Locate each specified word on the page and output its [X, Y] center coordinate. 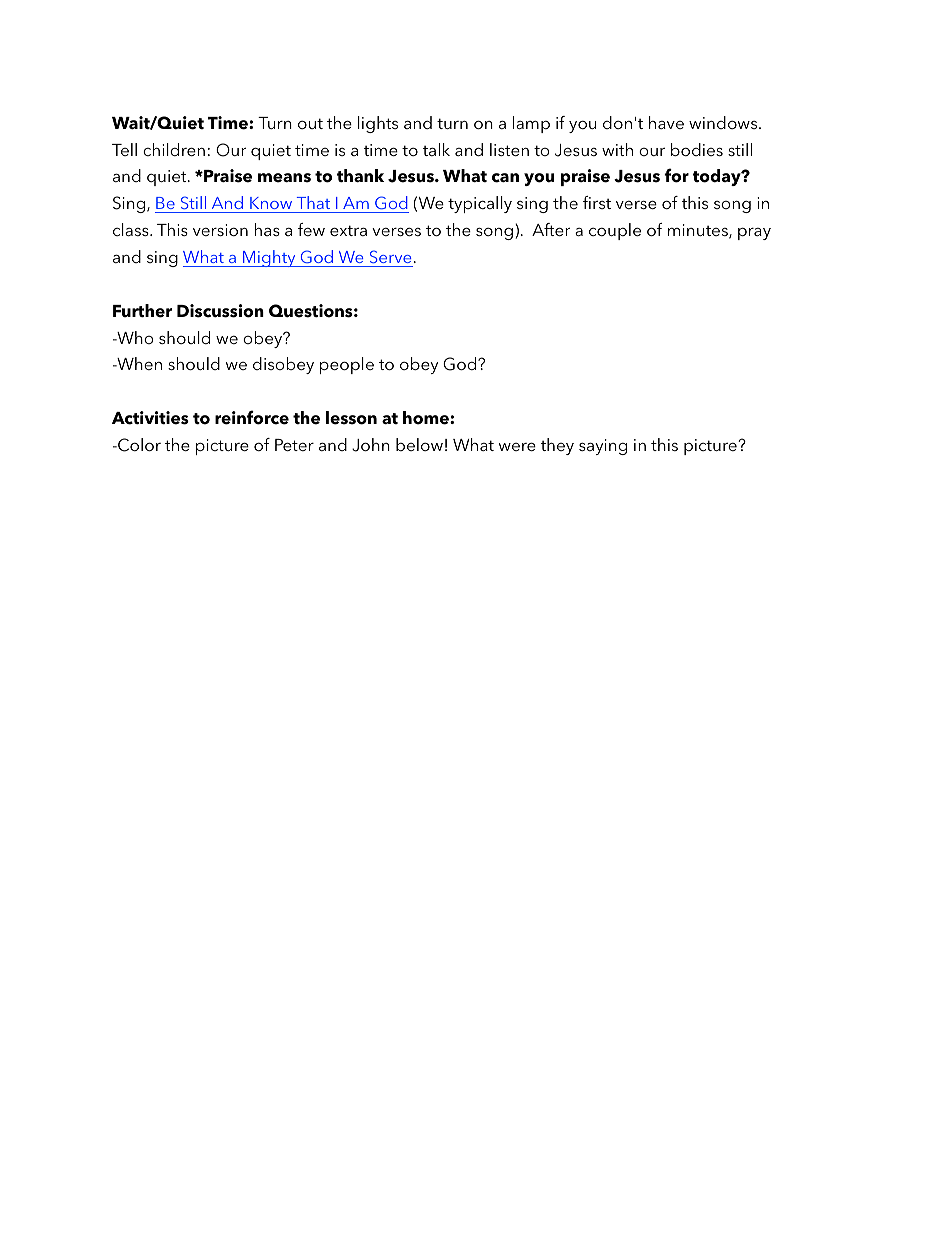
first [597, 202]
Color [138, 445]
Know [271, 203]
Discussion [220, 311]
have [666, 122]
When [138, 363]
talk [436, 149]
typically [480, 204]
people [347, 365]
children [174, 149]
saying [603, 447]
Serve [390, 256]
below [419, 444]
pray [754, 234]
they [557, 446]
